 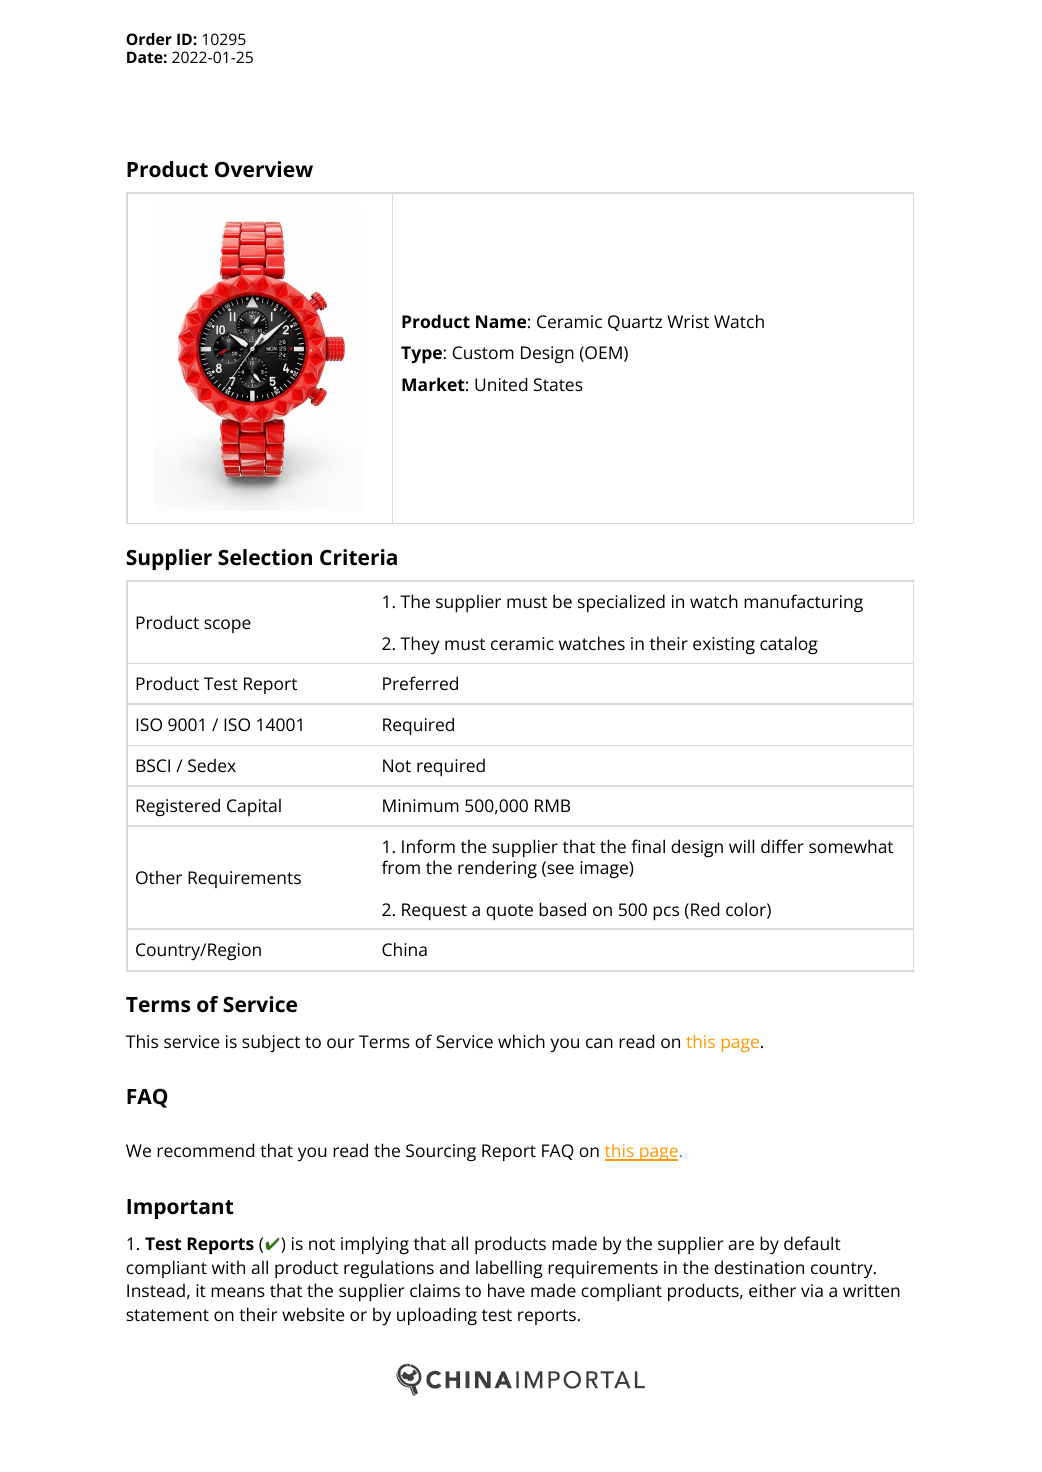 I want to click on Overview, so click(x=264, y=169).
